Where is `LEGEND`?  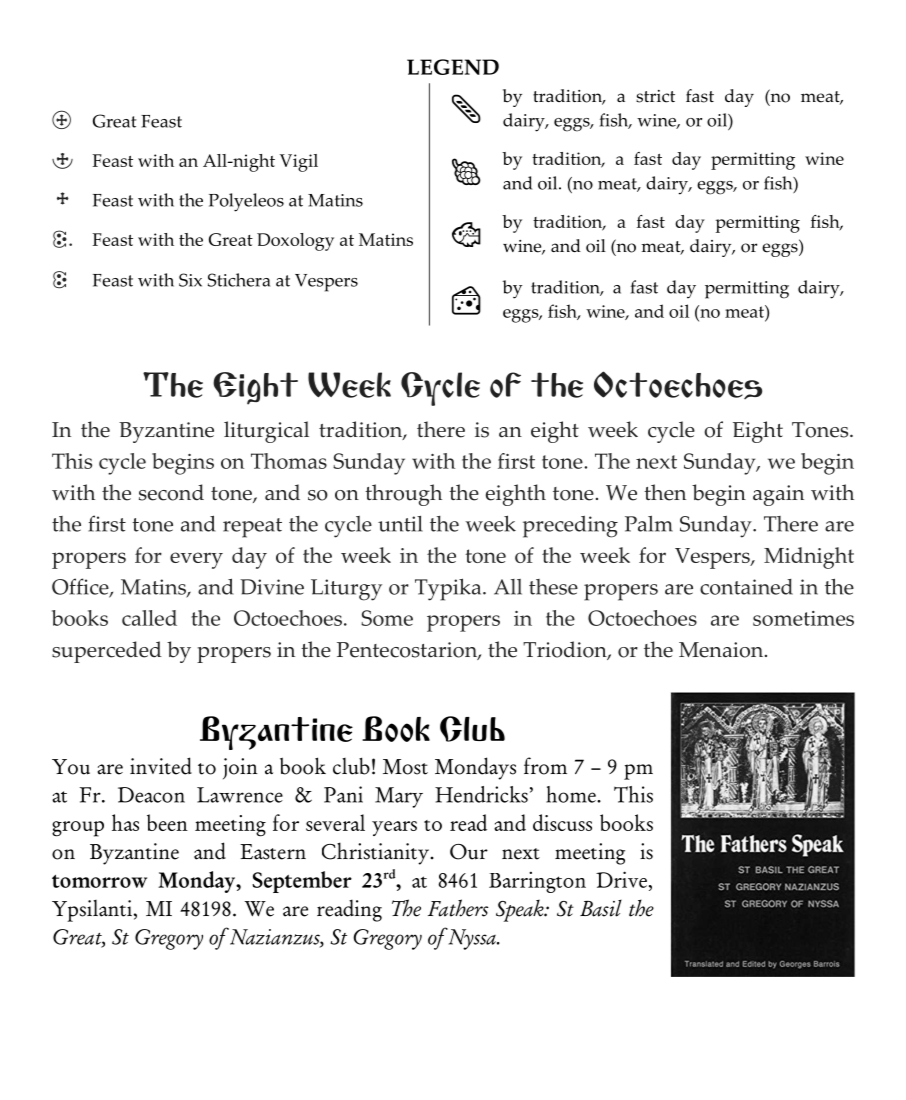 LEGEND is located at coordinates (453, 67).
